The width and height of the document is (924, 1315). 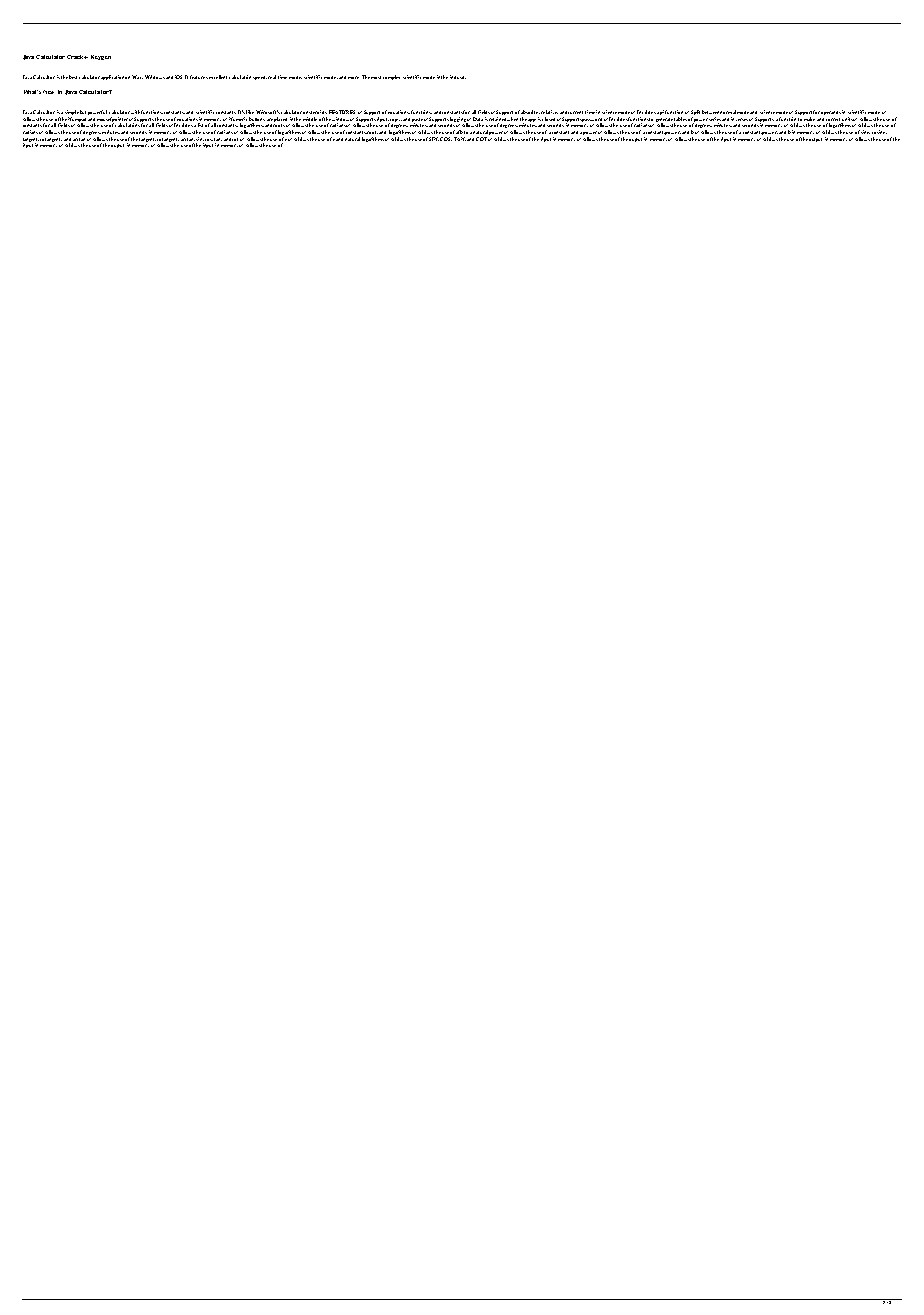 I want to click on excellent, so click(x=218, y=77).
